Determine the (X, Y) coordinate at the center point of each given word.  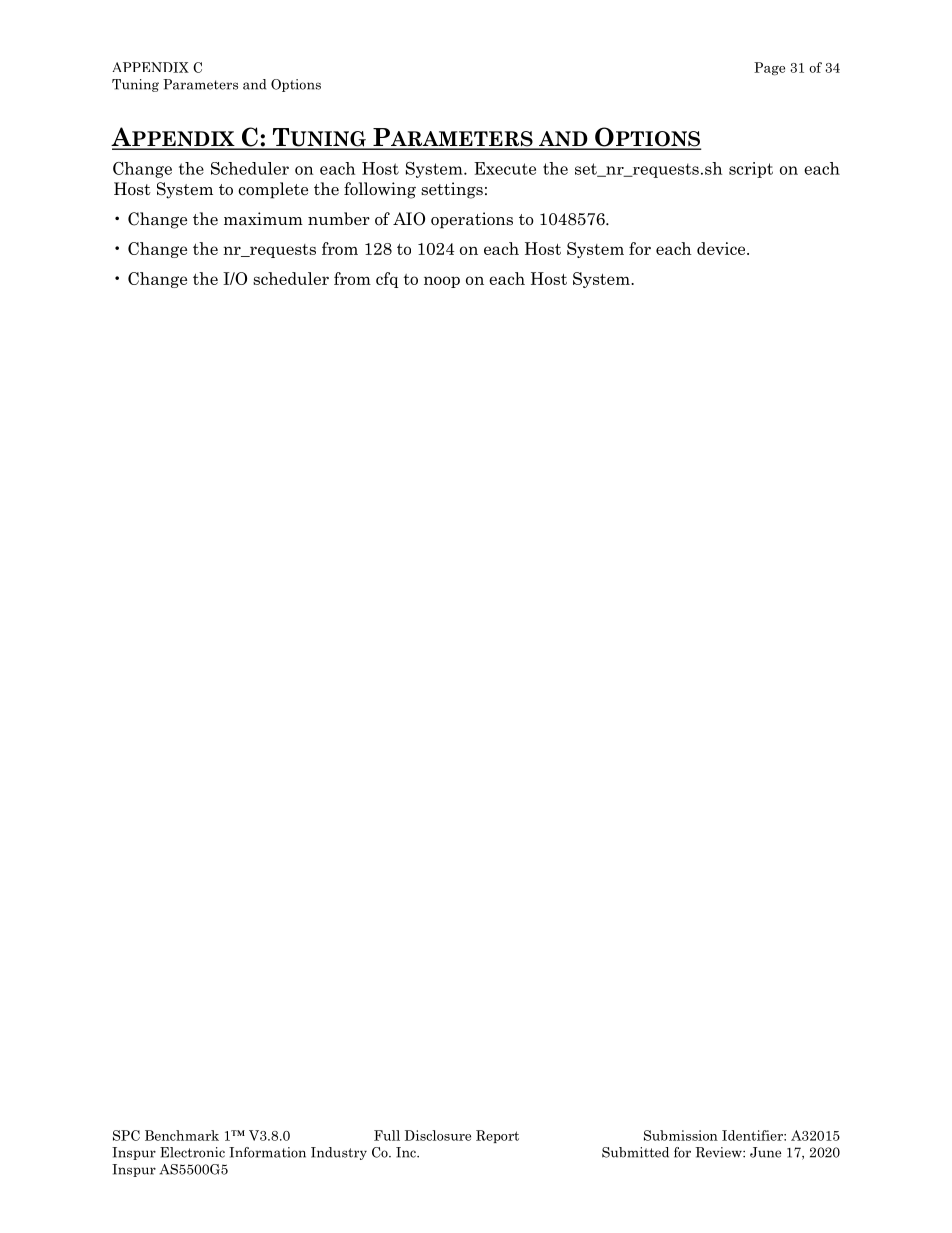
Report (497, 1136)
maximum (263, 219)
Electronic (192, 1152)
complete (273, 190)
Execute (505, 168)
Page (769, 69)
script (751, 170)
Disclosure (438, 1135)
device (722, 248)
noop (442, 282)
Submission (681, 1135)
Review (719, 1152)
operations (472, 220)
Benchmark (182, 1135)
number (339, 218)
